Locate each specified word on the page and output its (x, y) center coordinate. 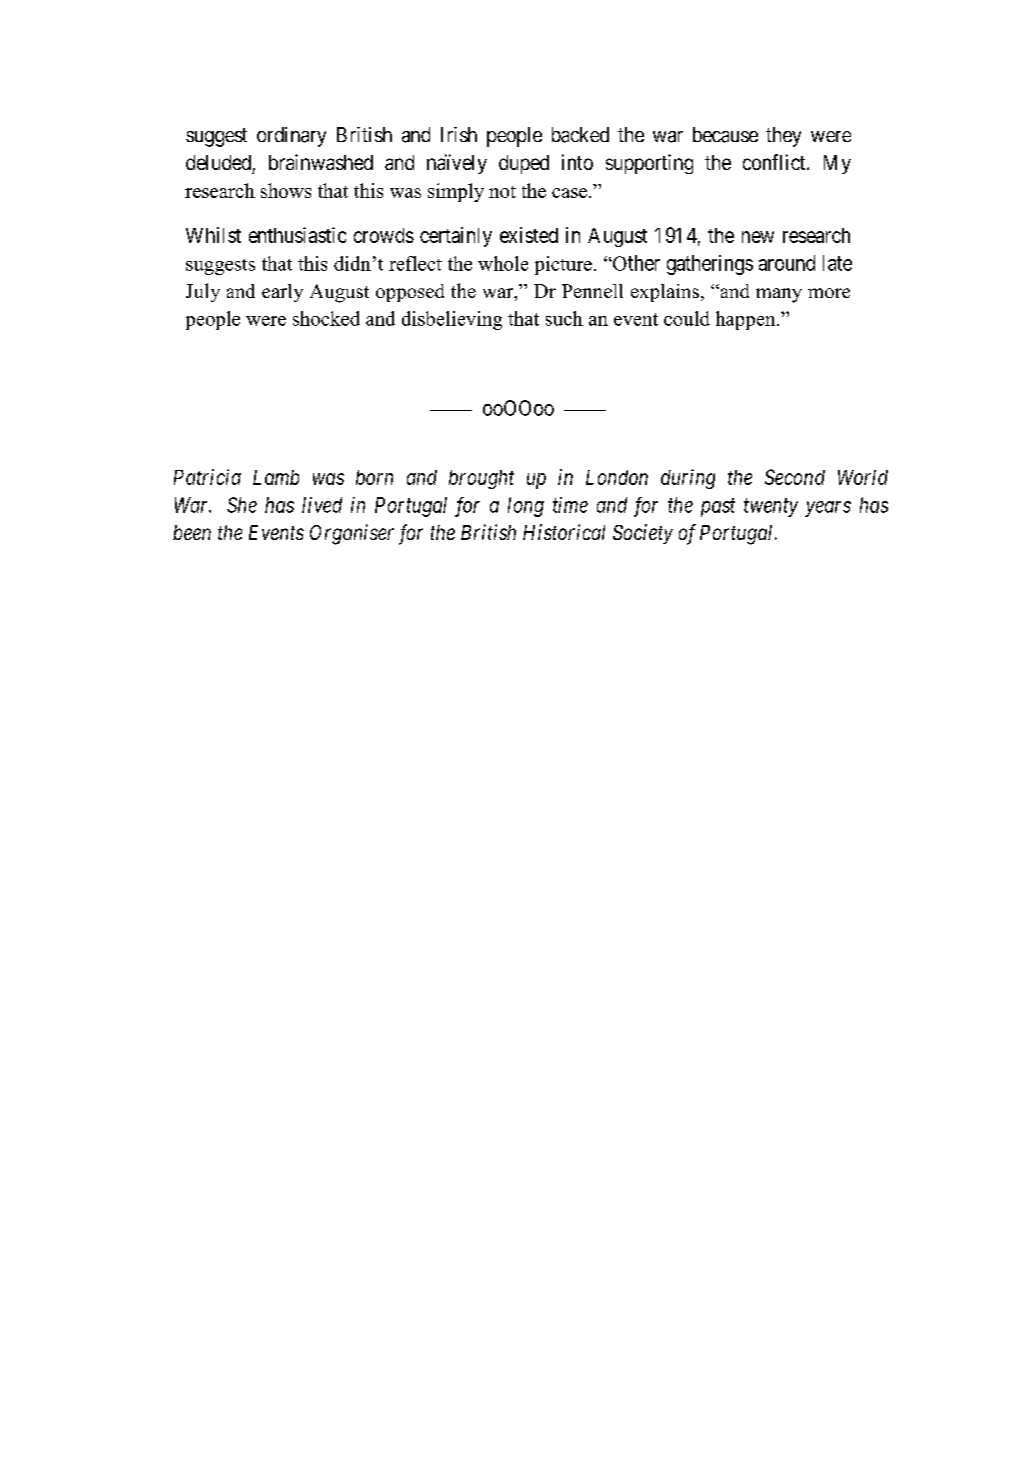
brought (481, 479)
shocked (326, 318)
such (564, 318)
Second (795, 477)
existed (529, 235)
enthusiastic (297, 235)
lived (322, 505)
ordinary (291, 137)
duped (524, 164)
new (758, 237)
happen (747, 320)
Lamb (276, 477)
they (783, 137)
